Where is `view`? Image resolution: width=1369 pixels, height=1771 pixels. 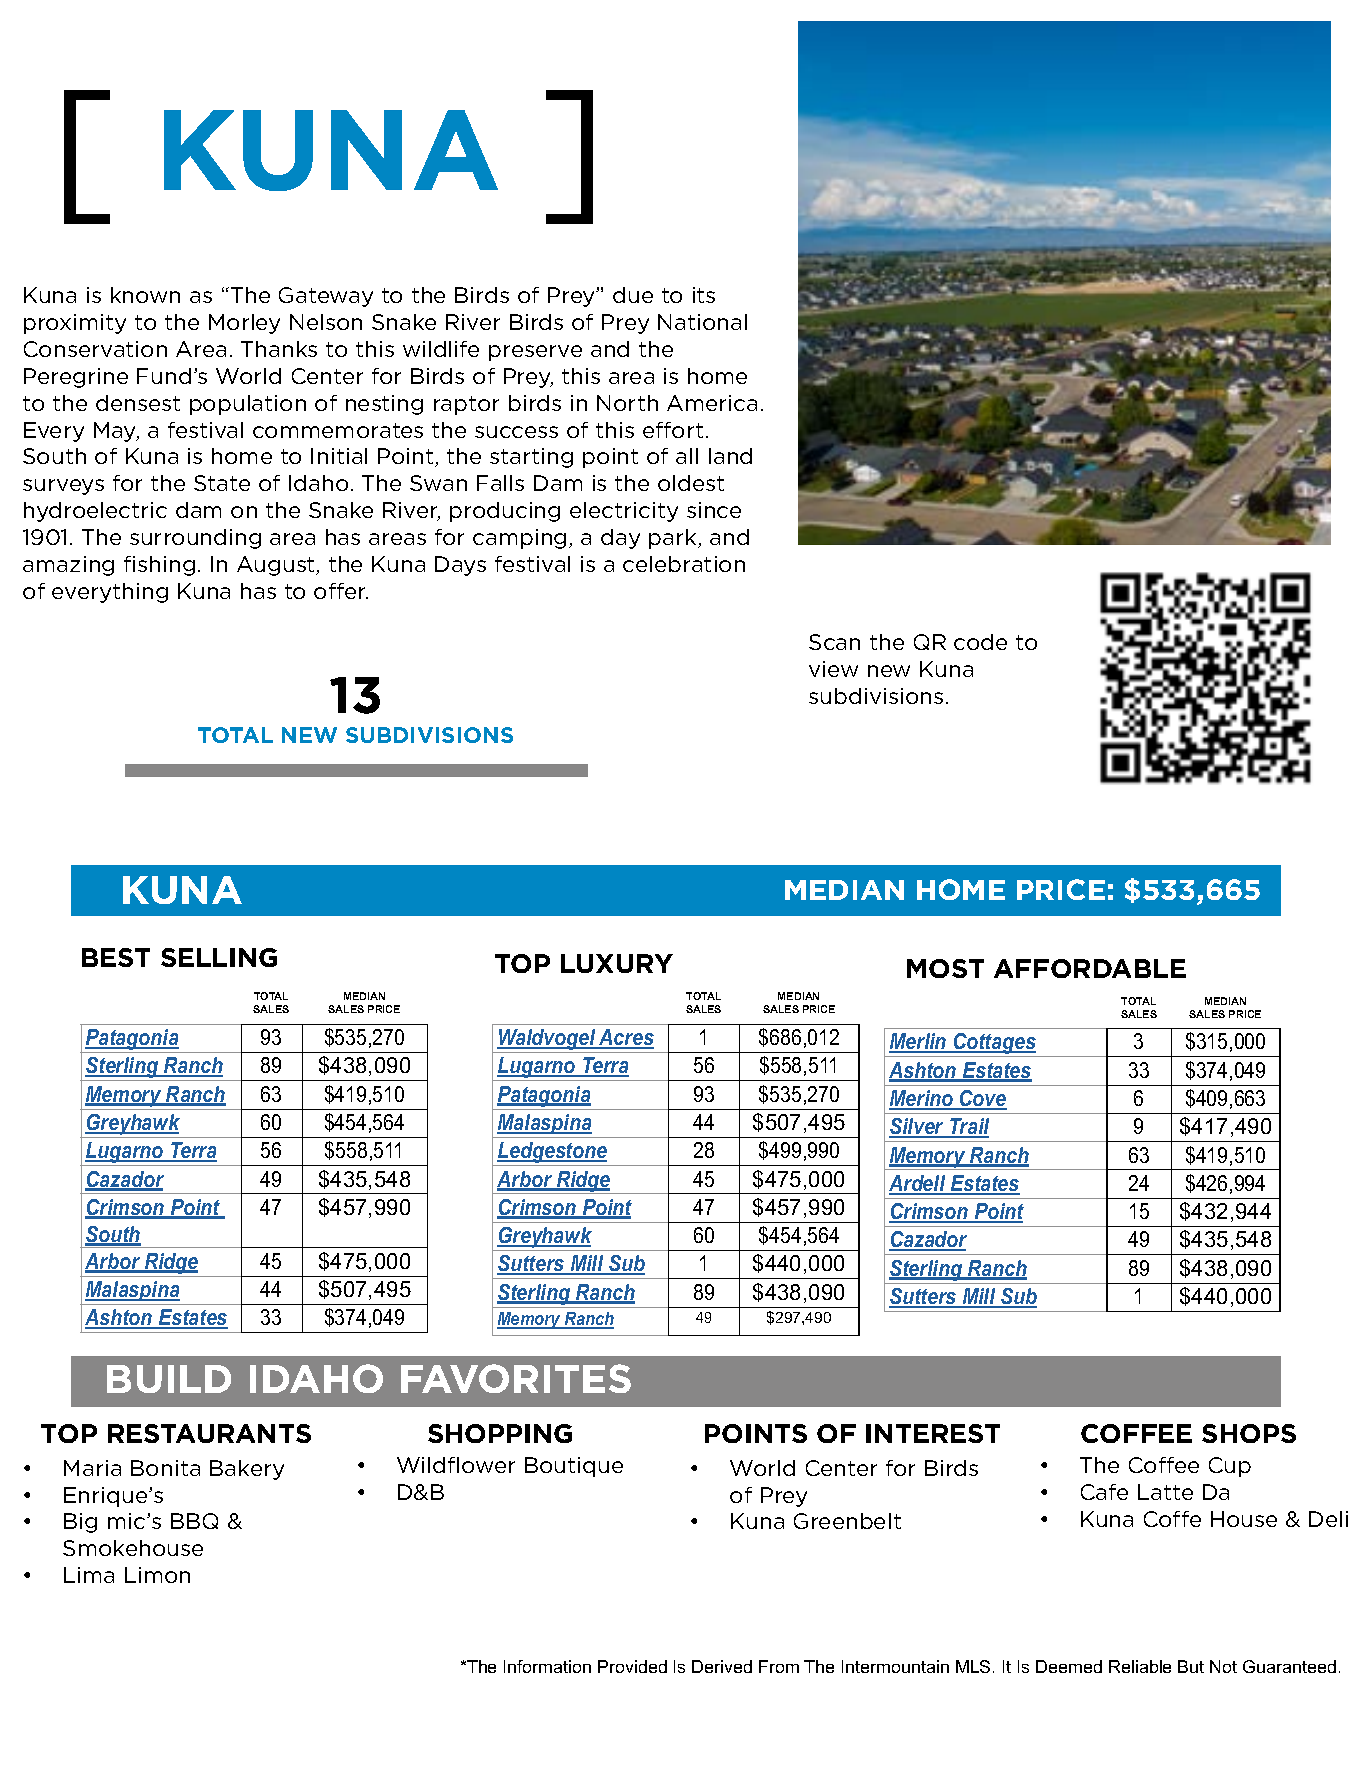 view is located at coordinates (833, 669).
